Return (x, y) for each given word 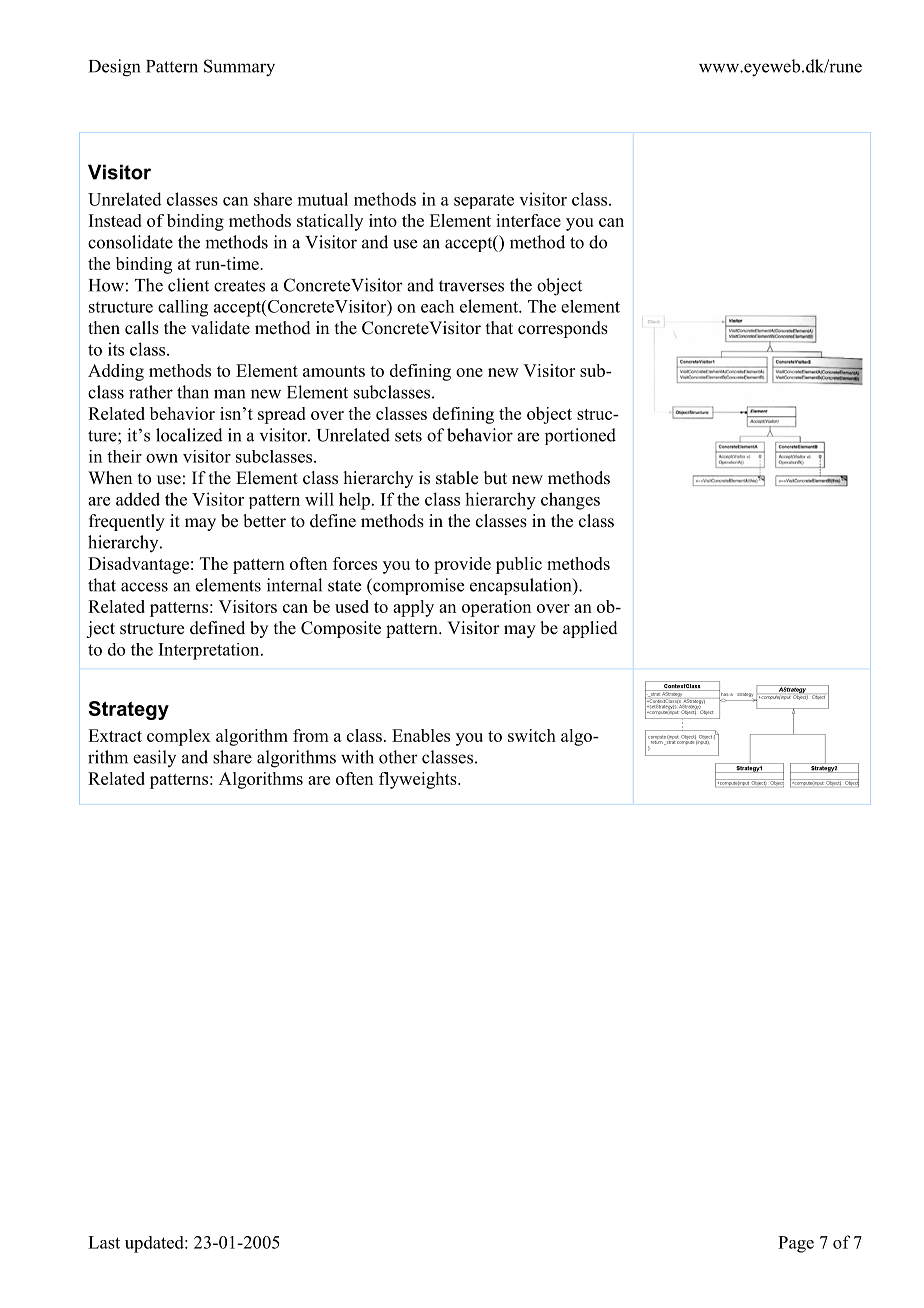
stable (457, 478)
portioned (580, 436)
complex (179, 737)
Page (796, 1244)
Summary (239, 68)
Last (104, 1242)
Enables (421, 735)
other (398, 757)
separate (484, 201)
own (162, 458)
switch (532, 735)
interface (528, 220)
